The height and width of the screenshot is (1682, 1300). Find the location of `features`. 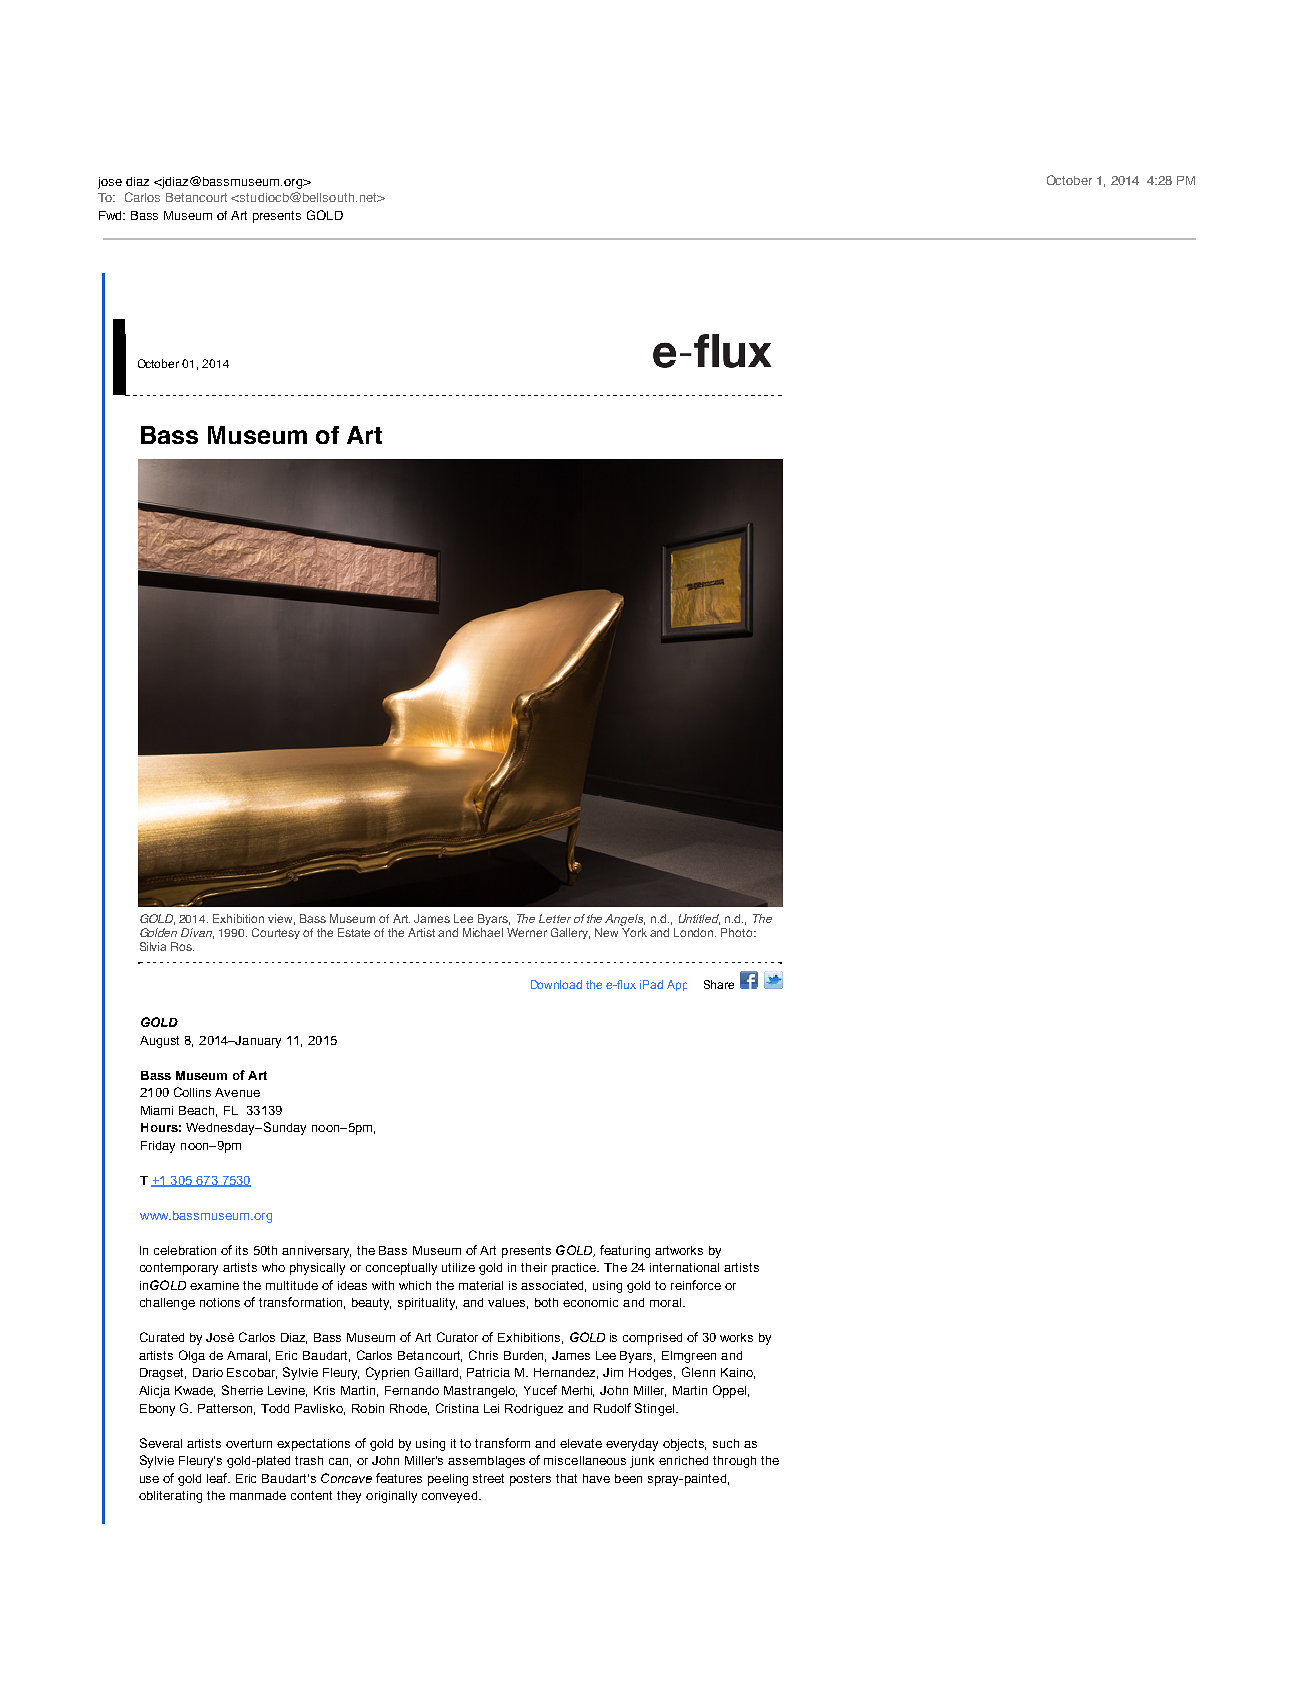

features is located at coordinates (399, 1478).
